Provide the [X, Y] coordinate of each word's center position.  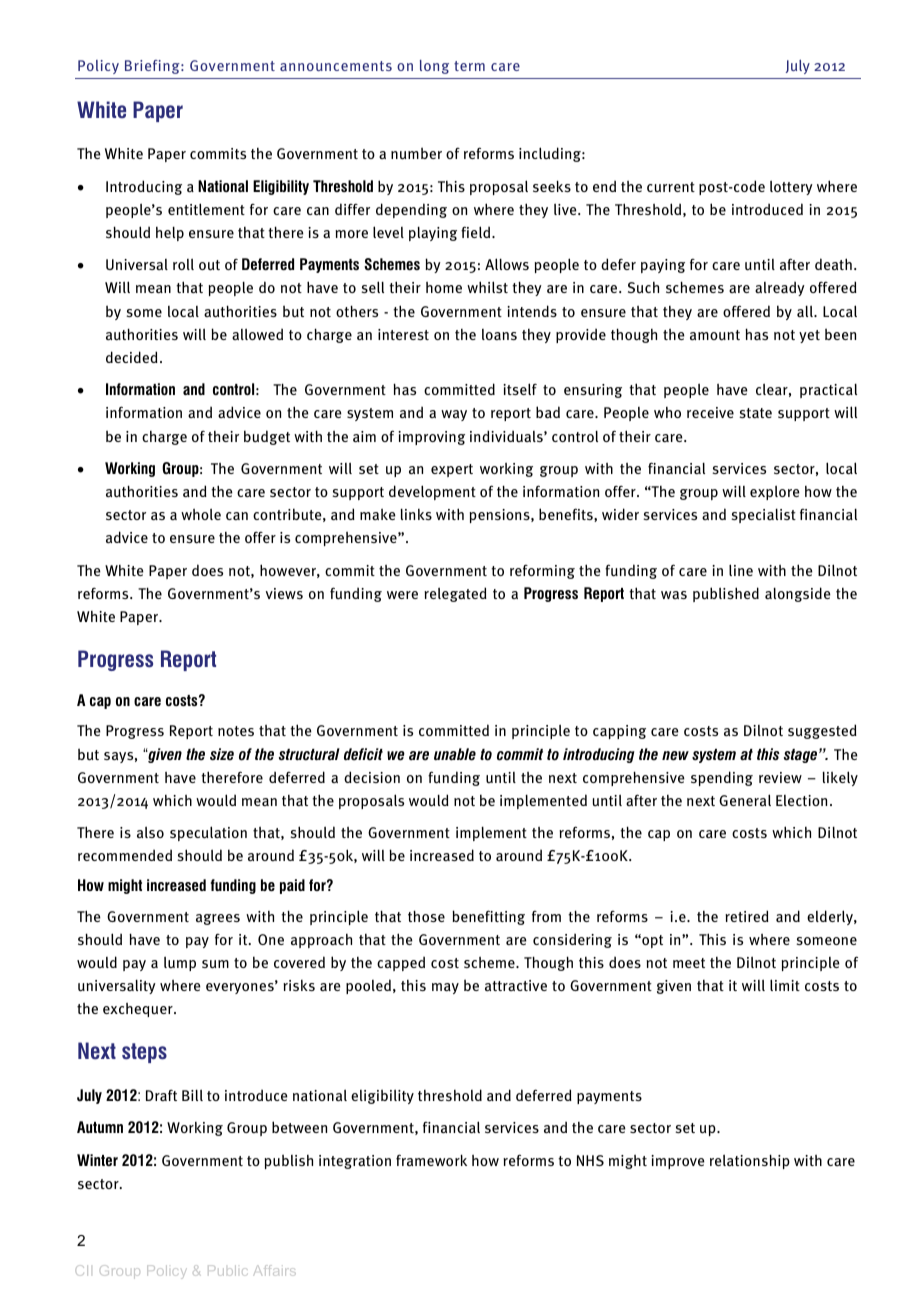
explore [775, 492]
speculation [208, 833]
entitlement [206, 209]
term [469, 66]
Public [227, 1270]
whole [201, 514]
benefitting [488, 917]
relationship [750, 1161]
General [745, 800]
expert [452, 470]
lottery [791, 187]
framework [431, 1160]
